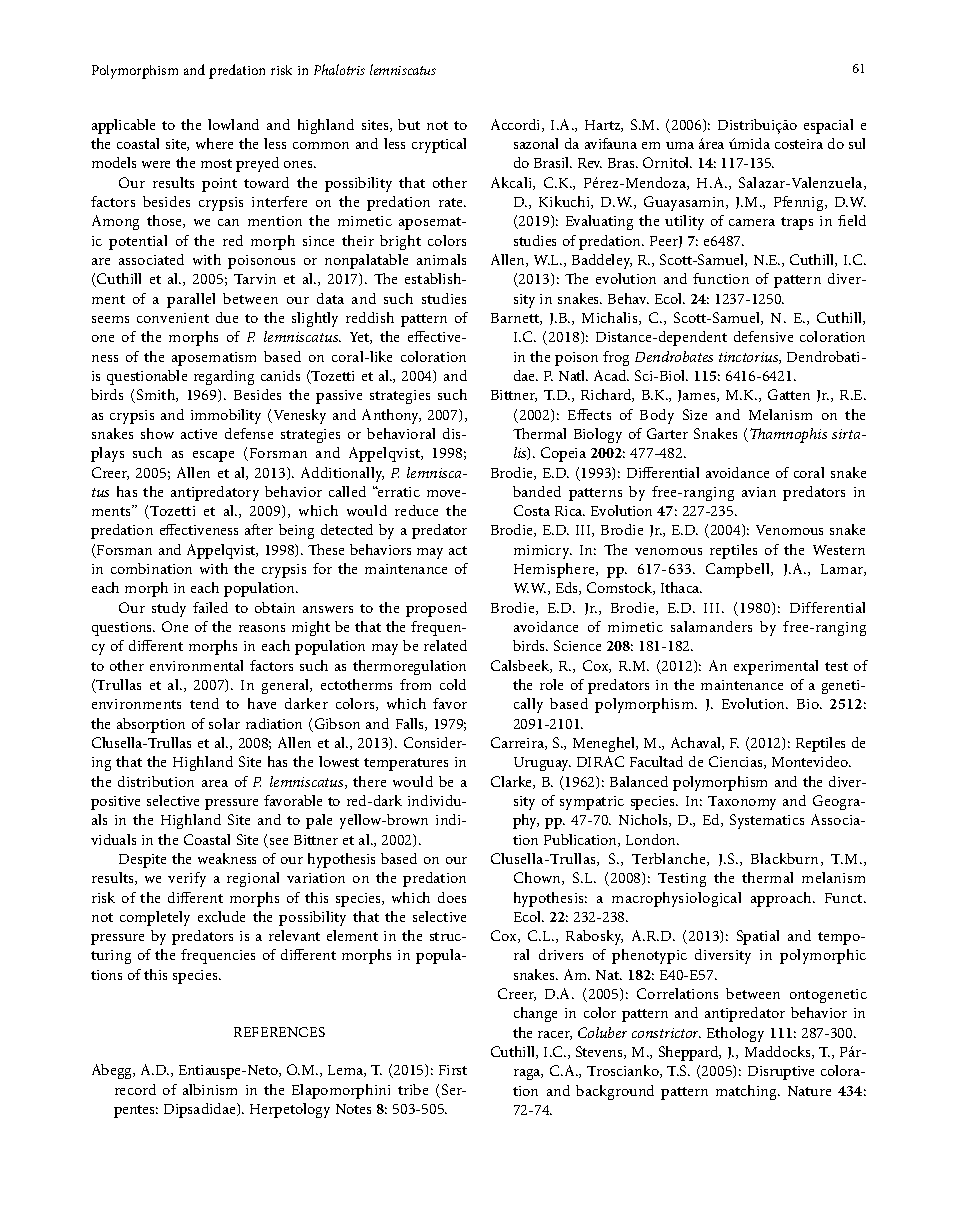  I want to click on cold, so click(453, 684).
